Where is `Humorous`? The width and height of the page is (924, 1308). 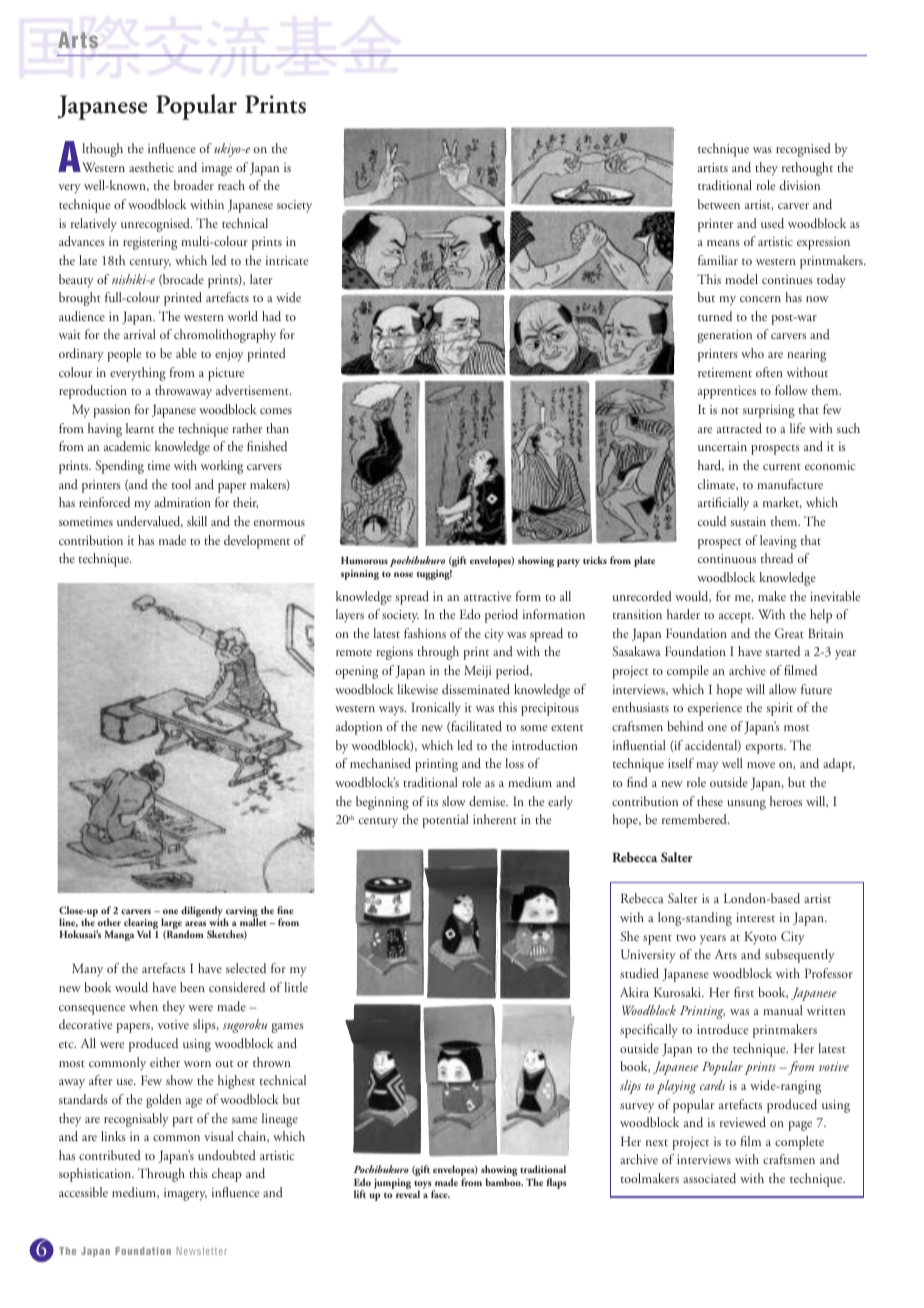 Humorous is located at coordinates (364, 560).
